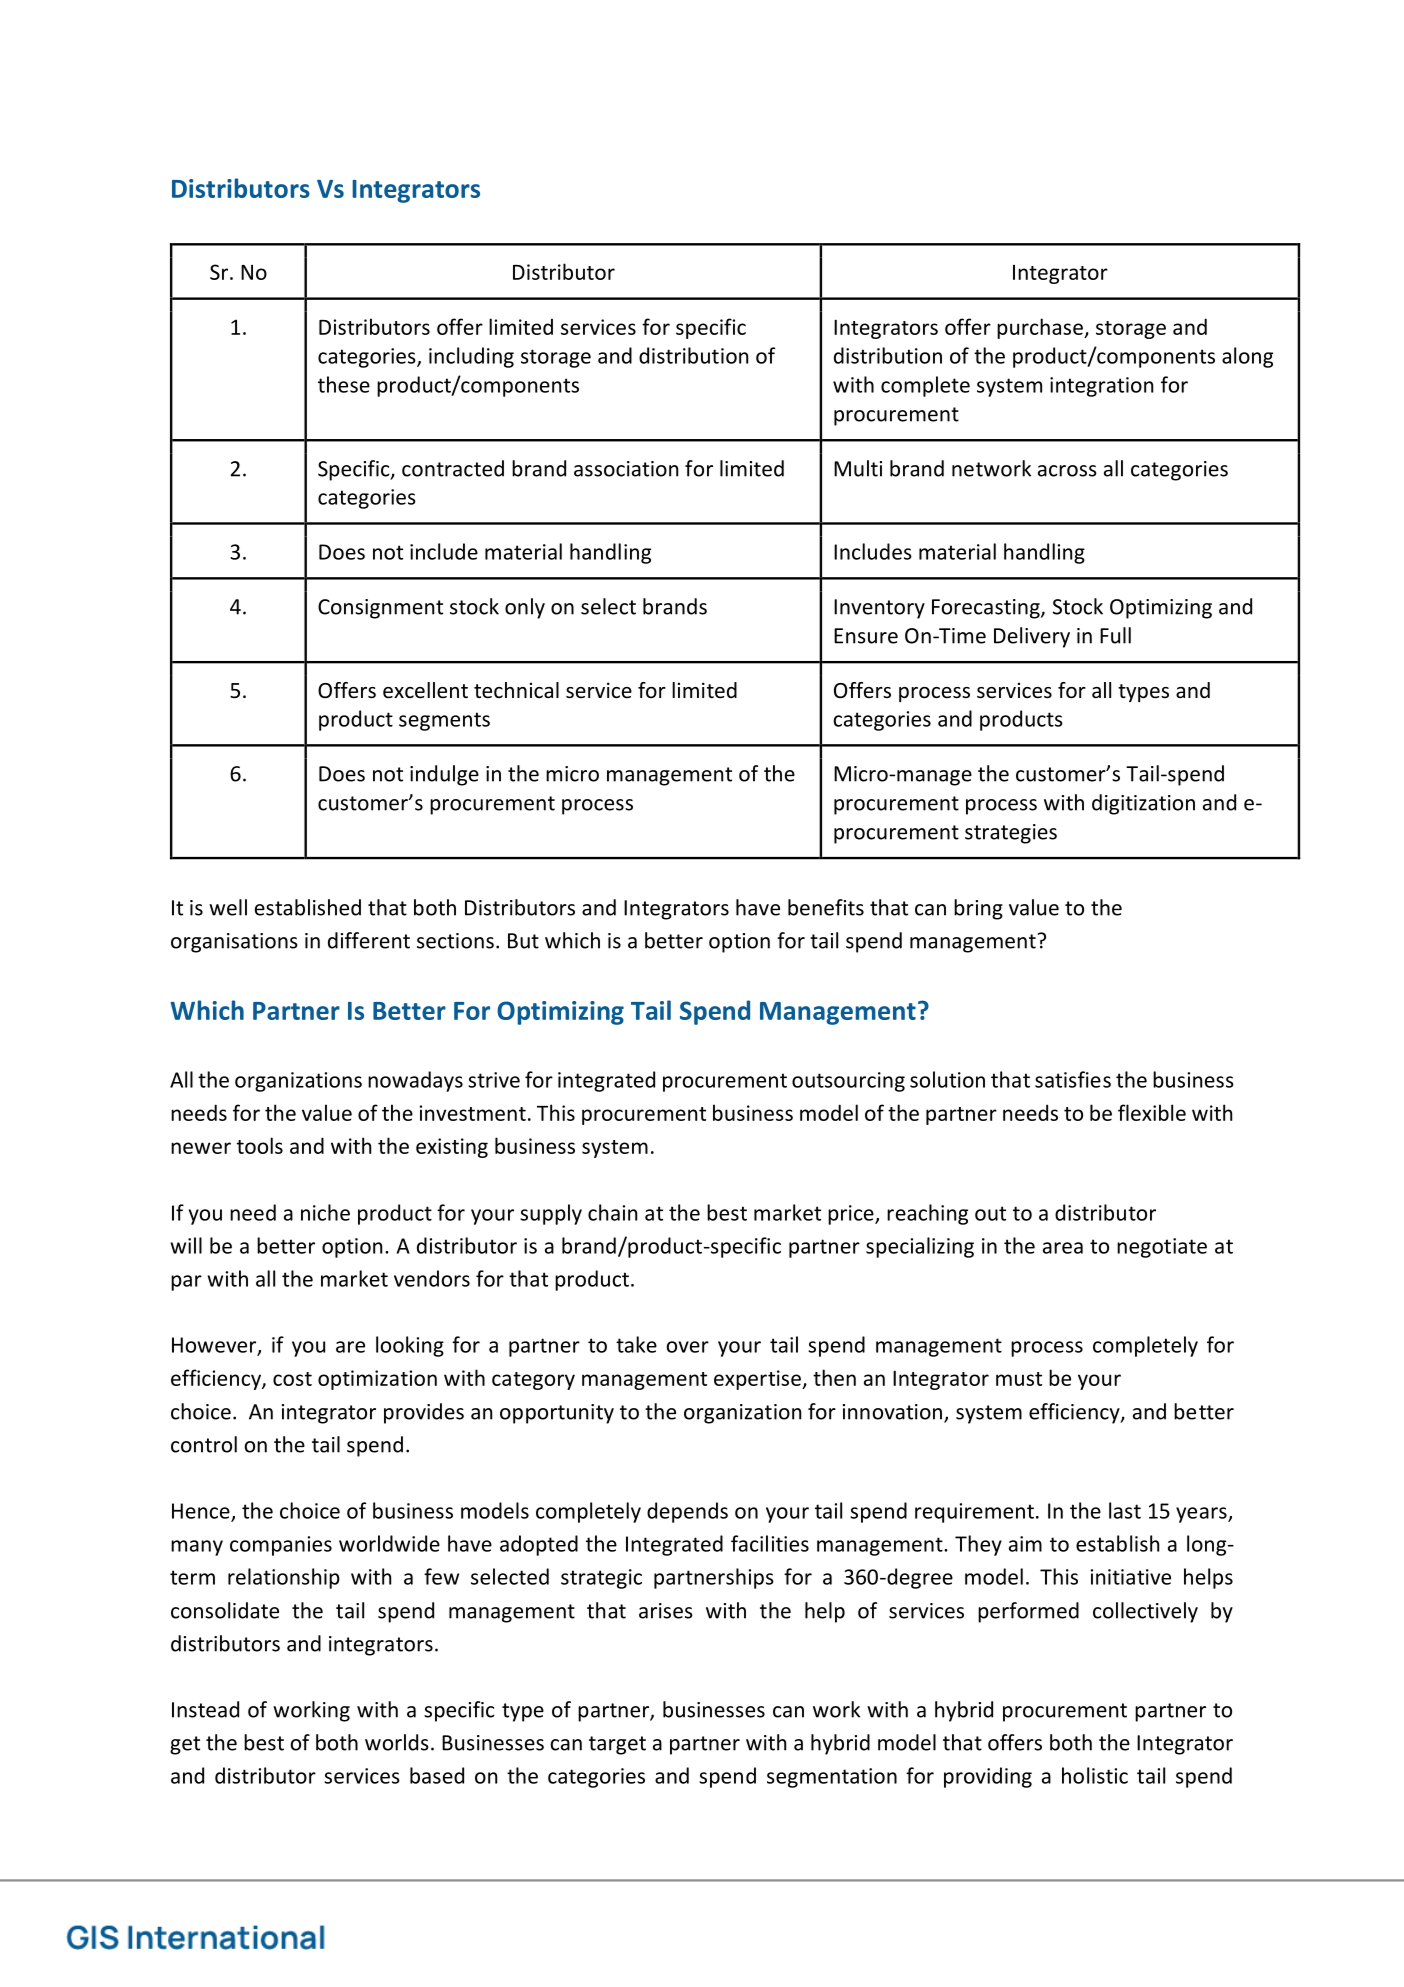  Describe the element at coordinates (617, 1745) in the page. I see `target` at that location.
